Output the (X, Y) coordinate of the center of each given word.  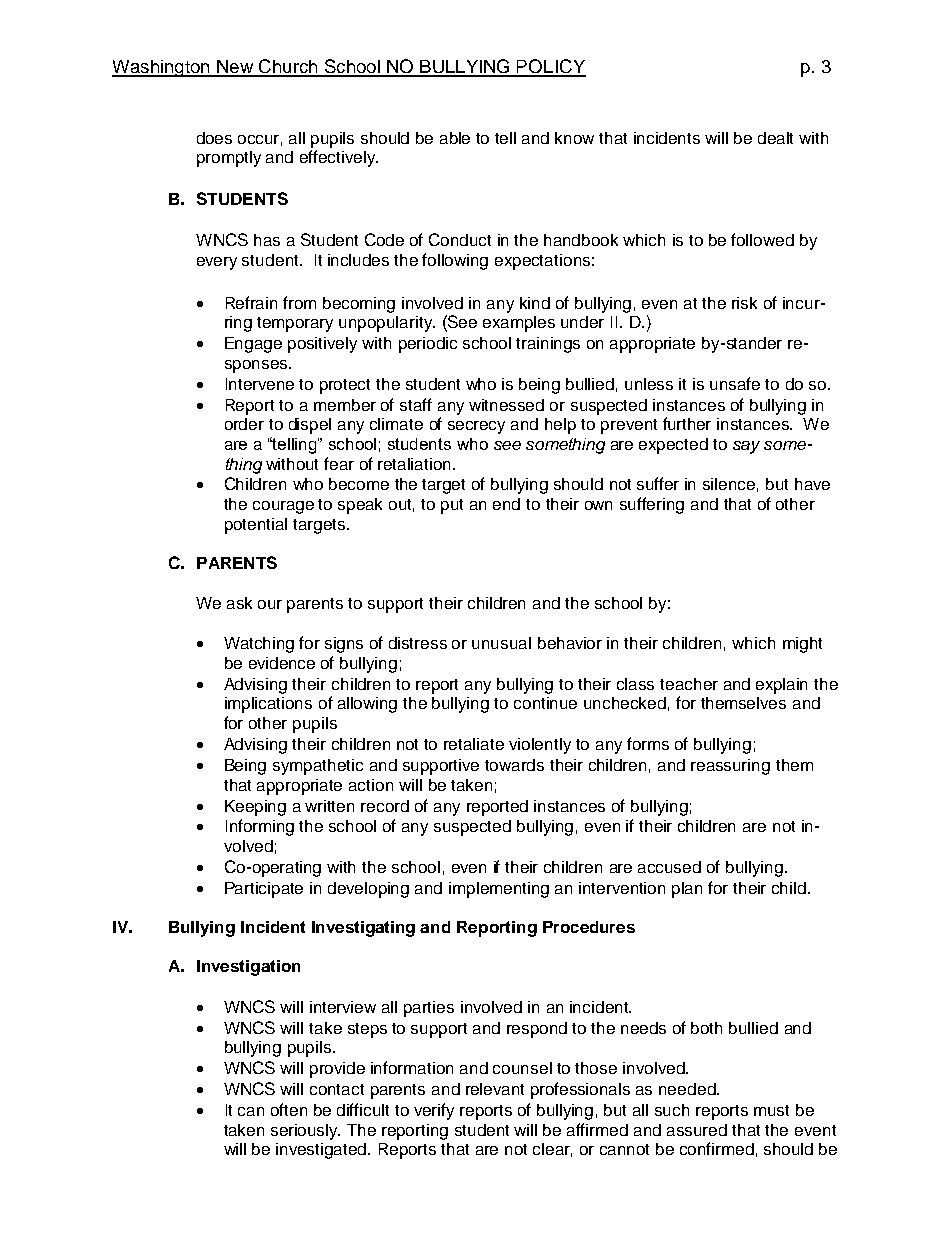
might (802, 645)
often (289, 1109)
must (771, 1110)
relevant (495, 1089)
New (235, 68)
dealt (775, 138)
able (455, 138)
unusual (501, 643)
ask (239, 603)
